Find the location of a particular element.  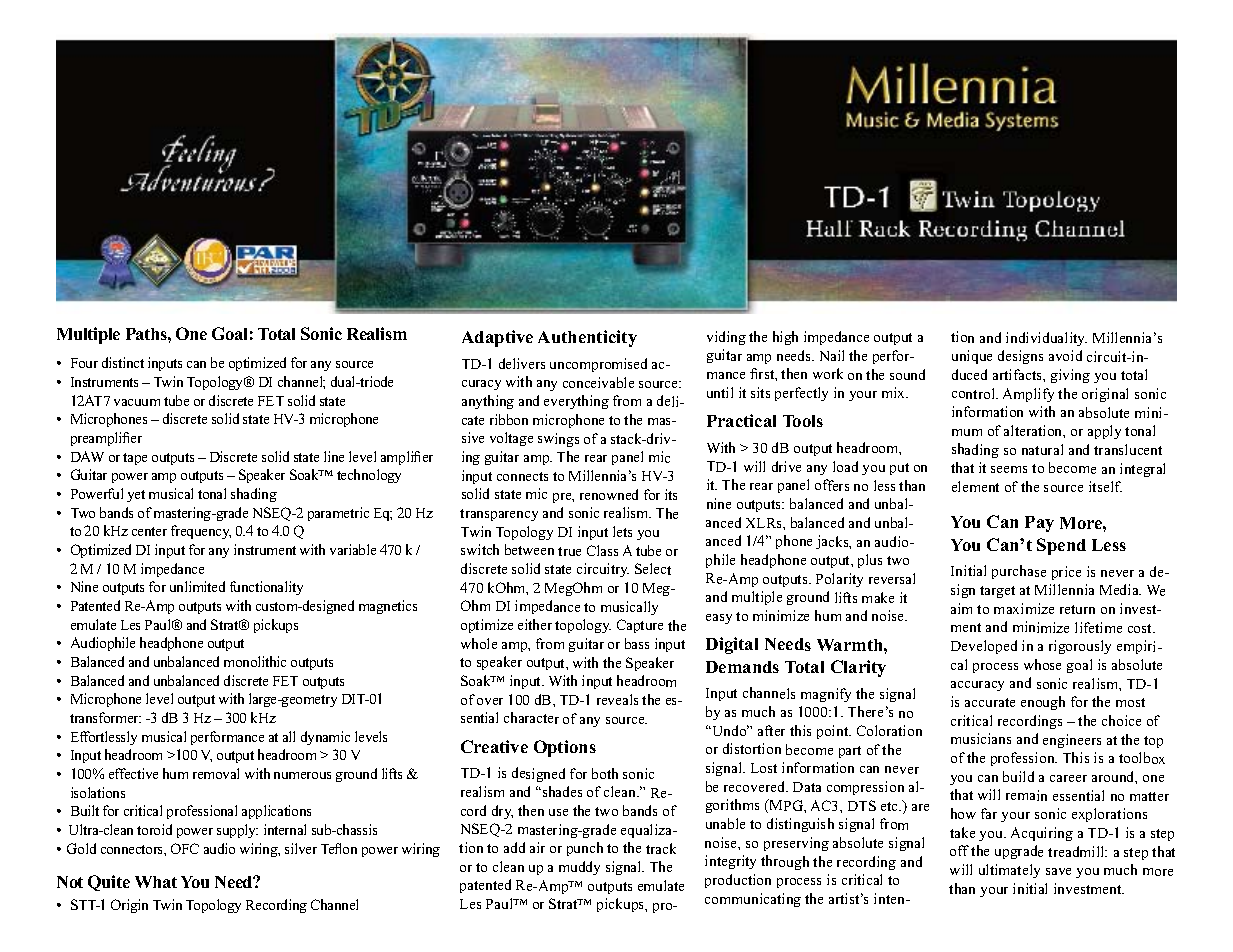

maximize is located at coordinates (1024, 608).
